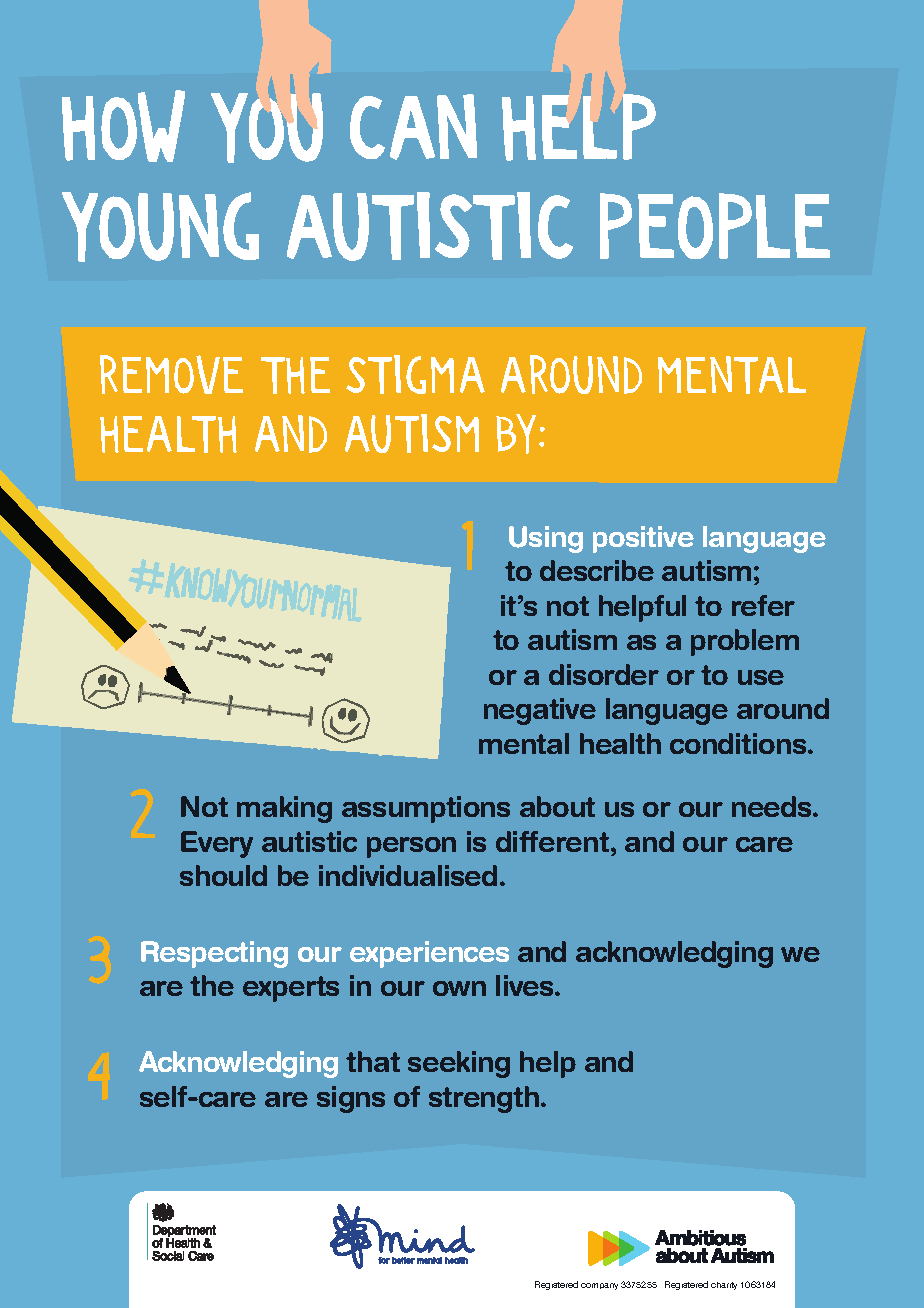 This screenshot has height=1308, width=924. What do you see at coordinates (546, 539) in the screenshot?
I see `Using` at bounding box center [546, 539].
